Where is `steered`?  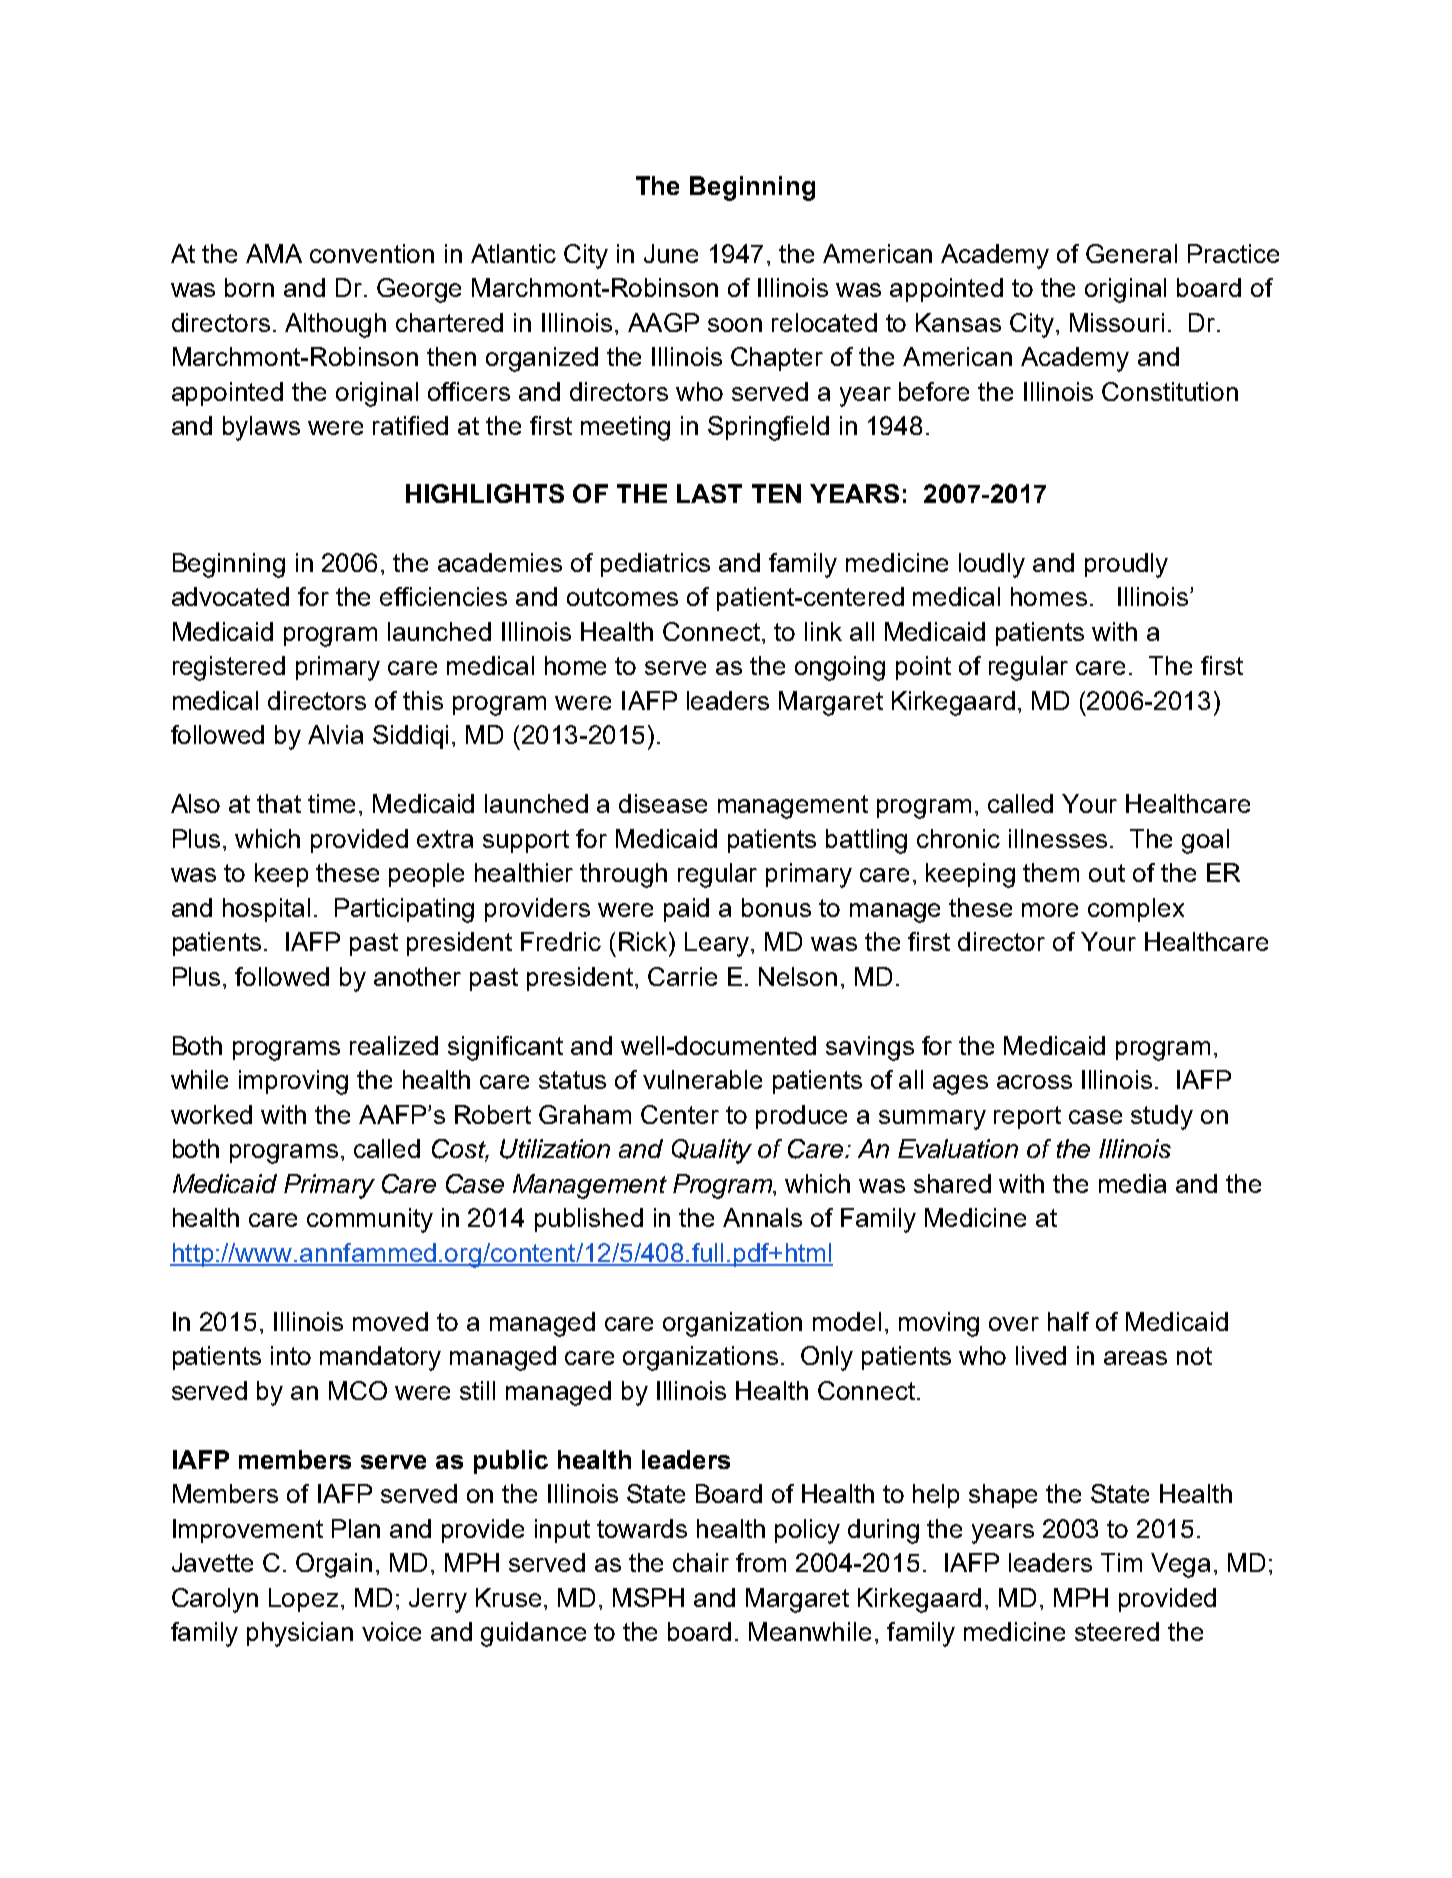
steered is located at coordinates (1117, 1631).
